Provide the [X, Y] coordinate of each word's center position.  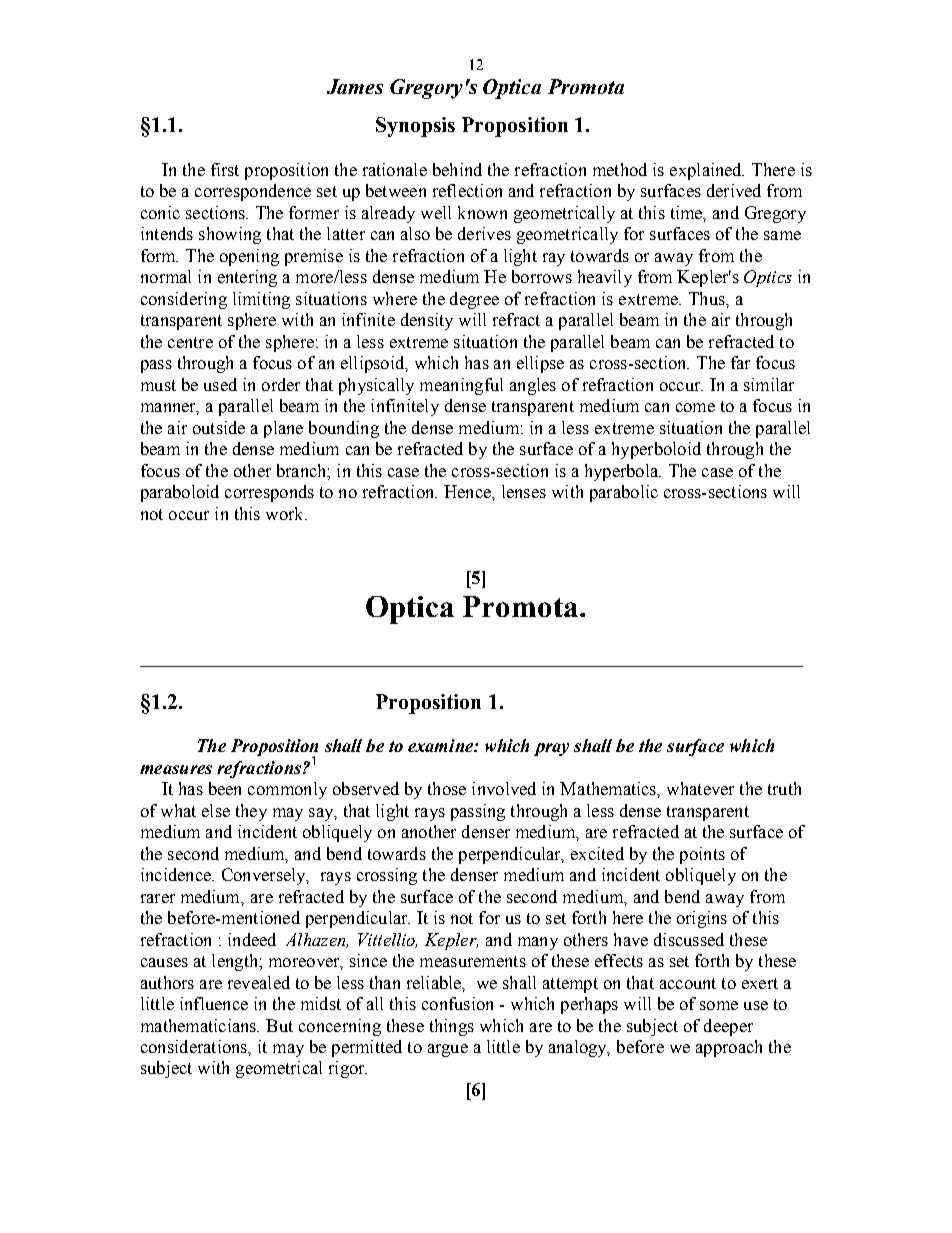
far [740, 362]
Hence [468, 491]
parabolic [624, 493]
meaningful [461, 386]
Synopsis [415, 127]
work [286, 513]
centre [190, 342]
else [216, 810]
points [702, 855]
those [447, 788]
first [225, 169]
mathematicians [200, 1025]
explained [707, 171]
